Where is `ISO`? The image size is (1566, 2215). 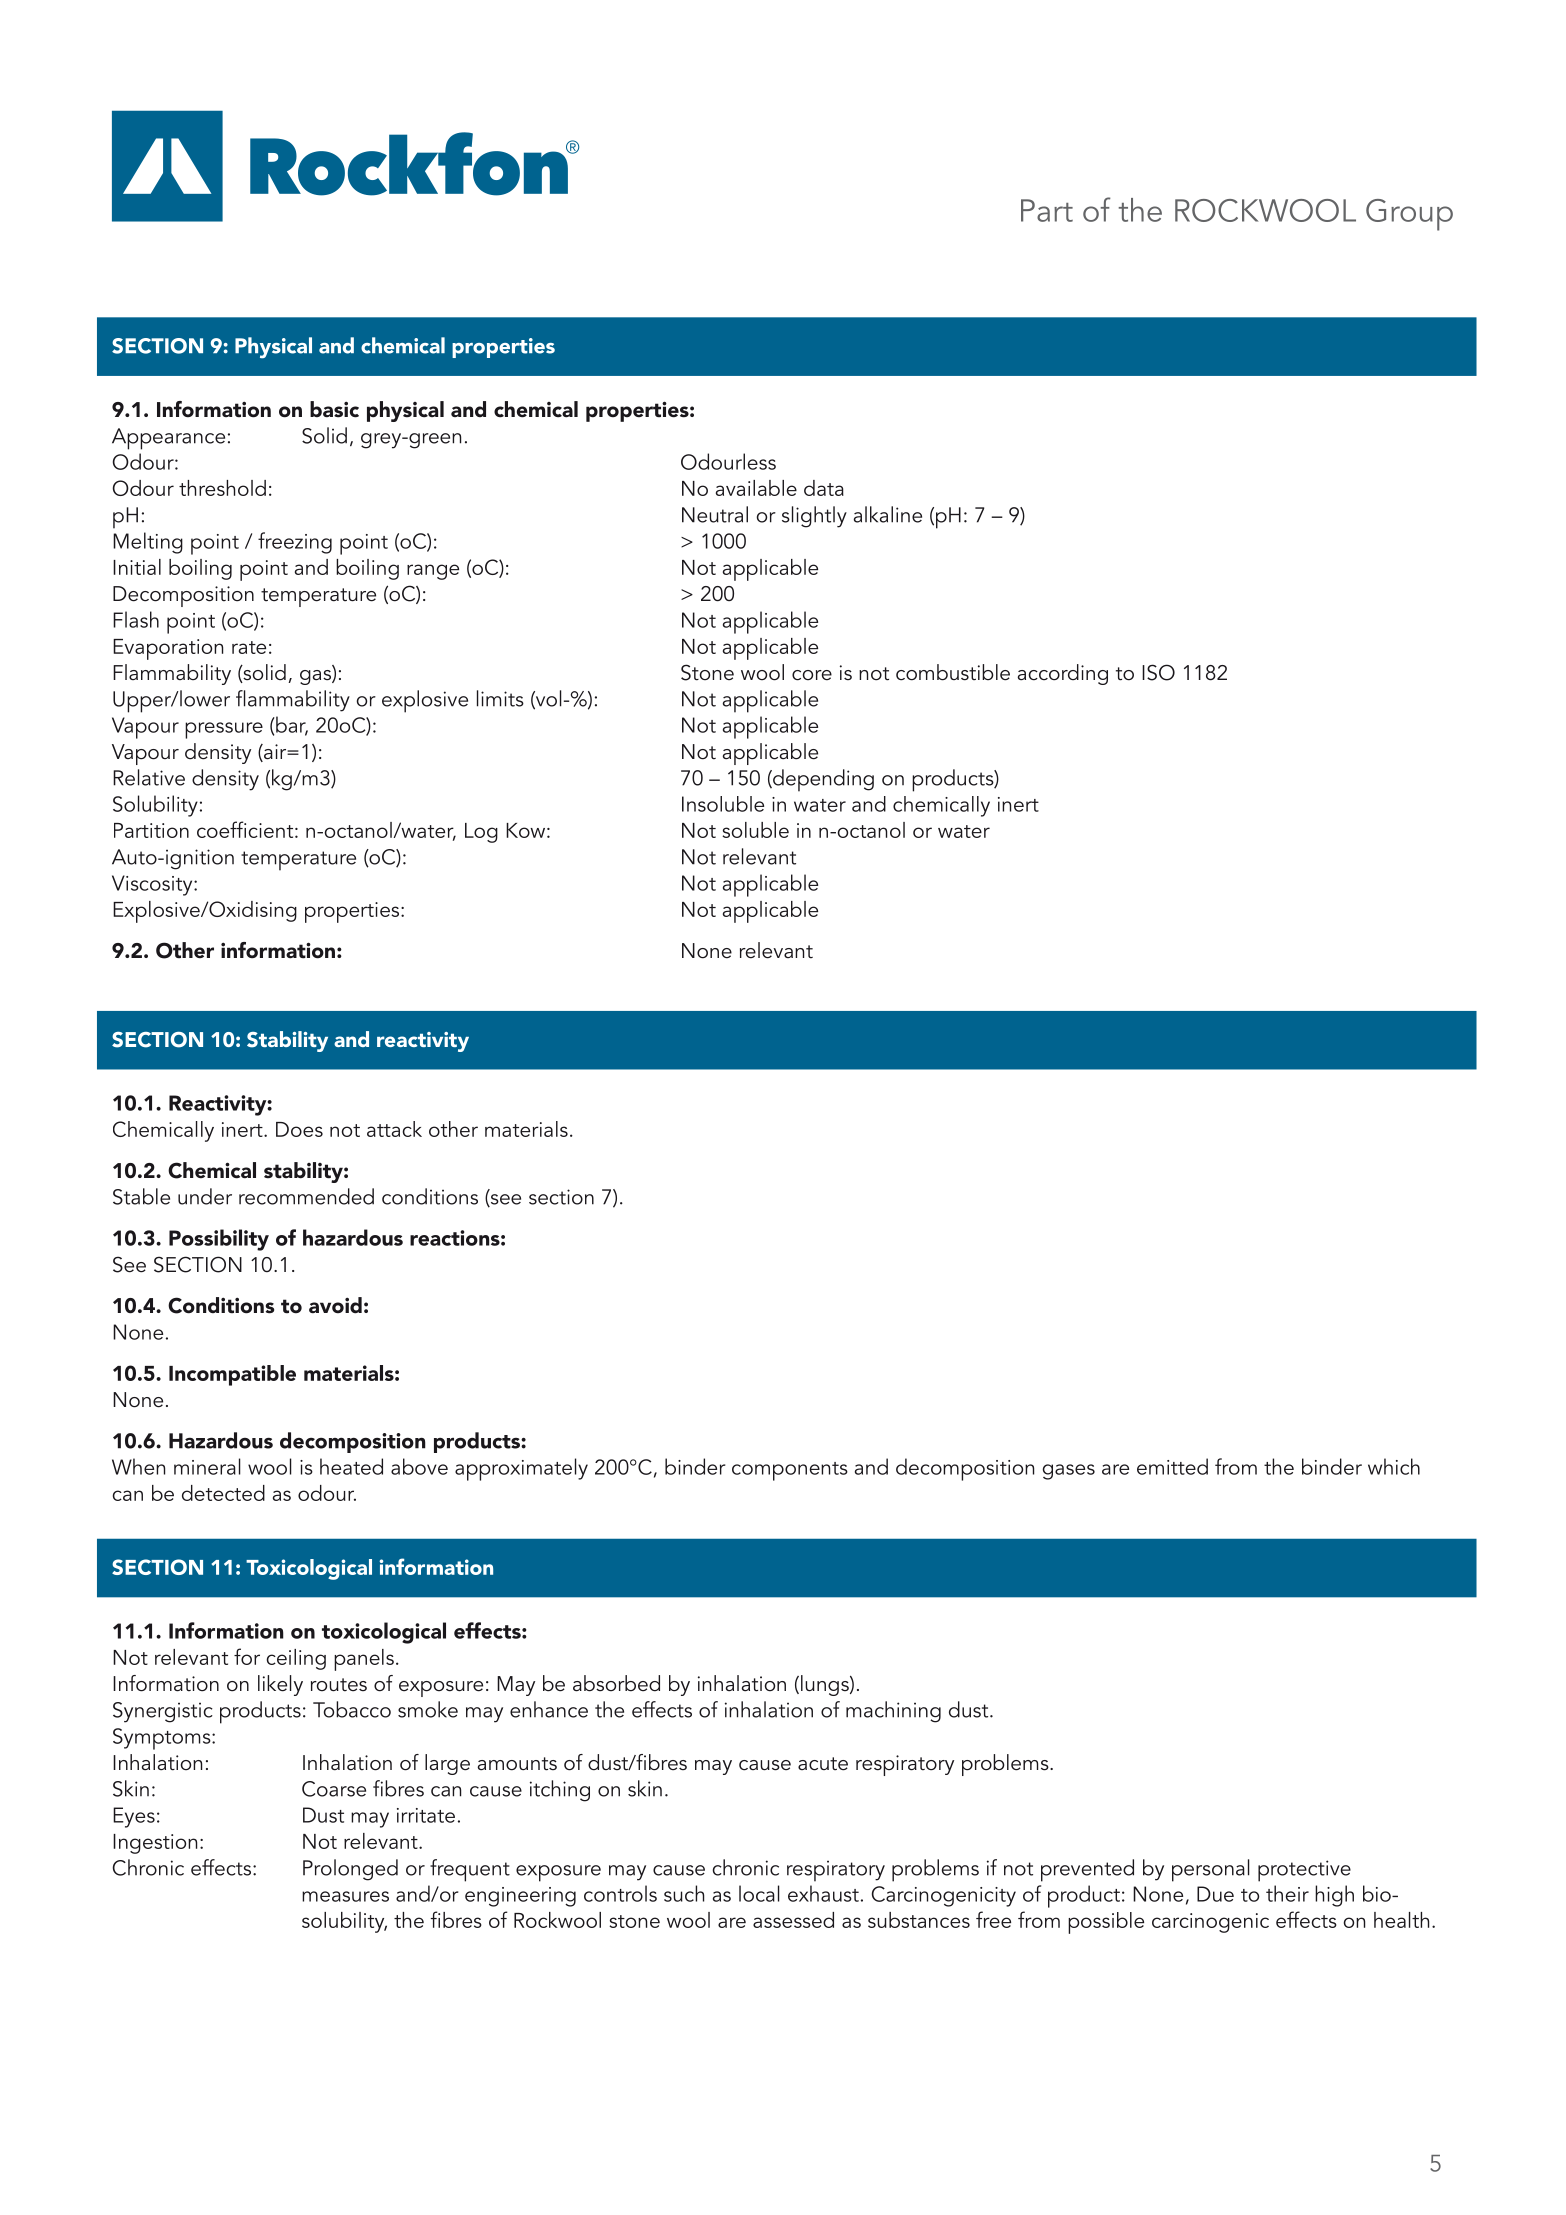
ISO is located at coordinates (1158, 672).
